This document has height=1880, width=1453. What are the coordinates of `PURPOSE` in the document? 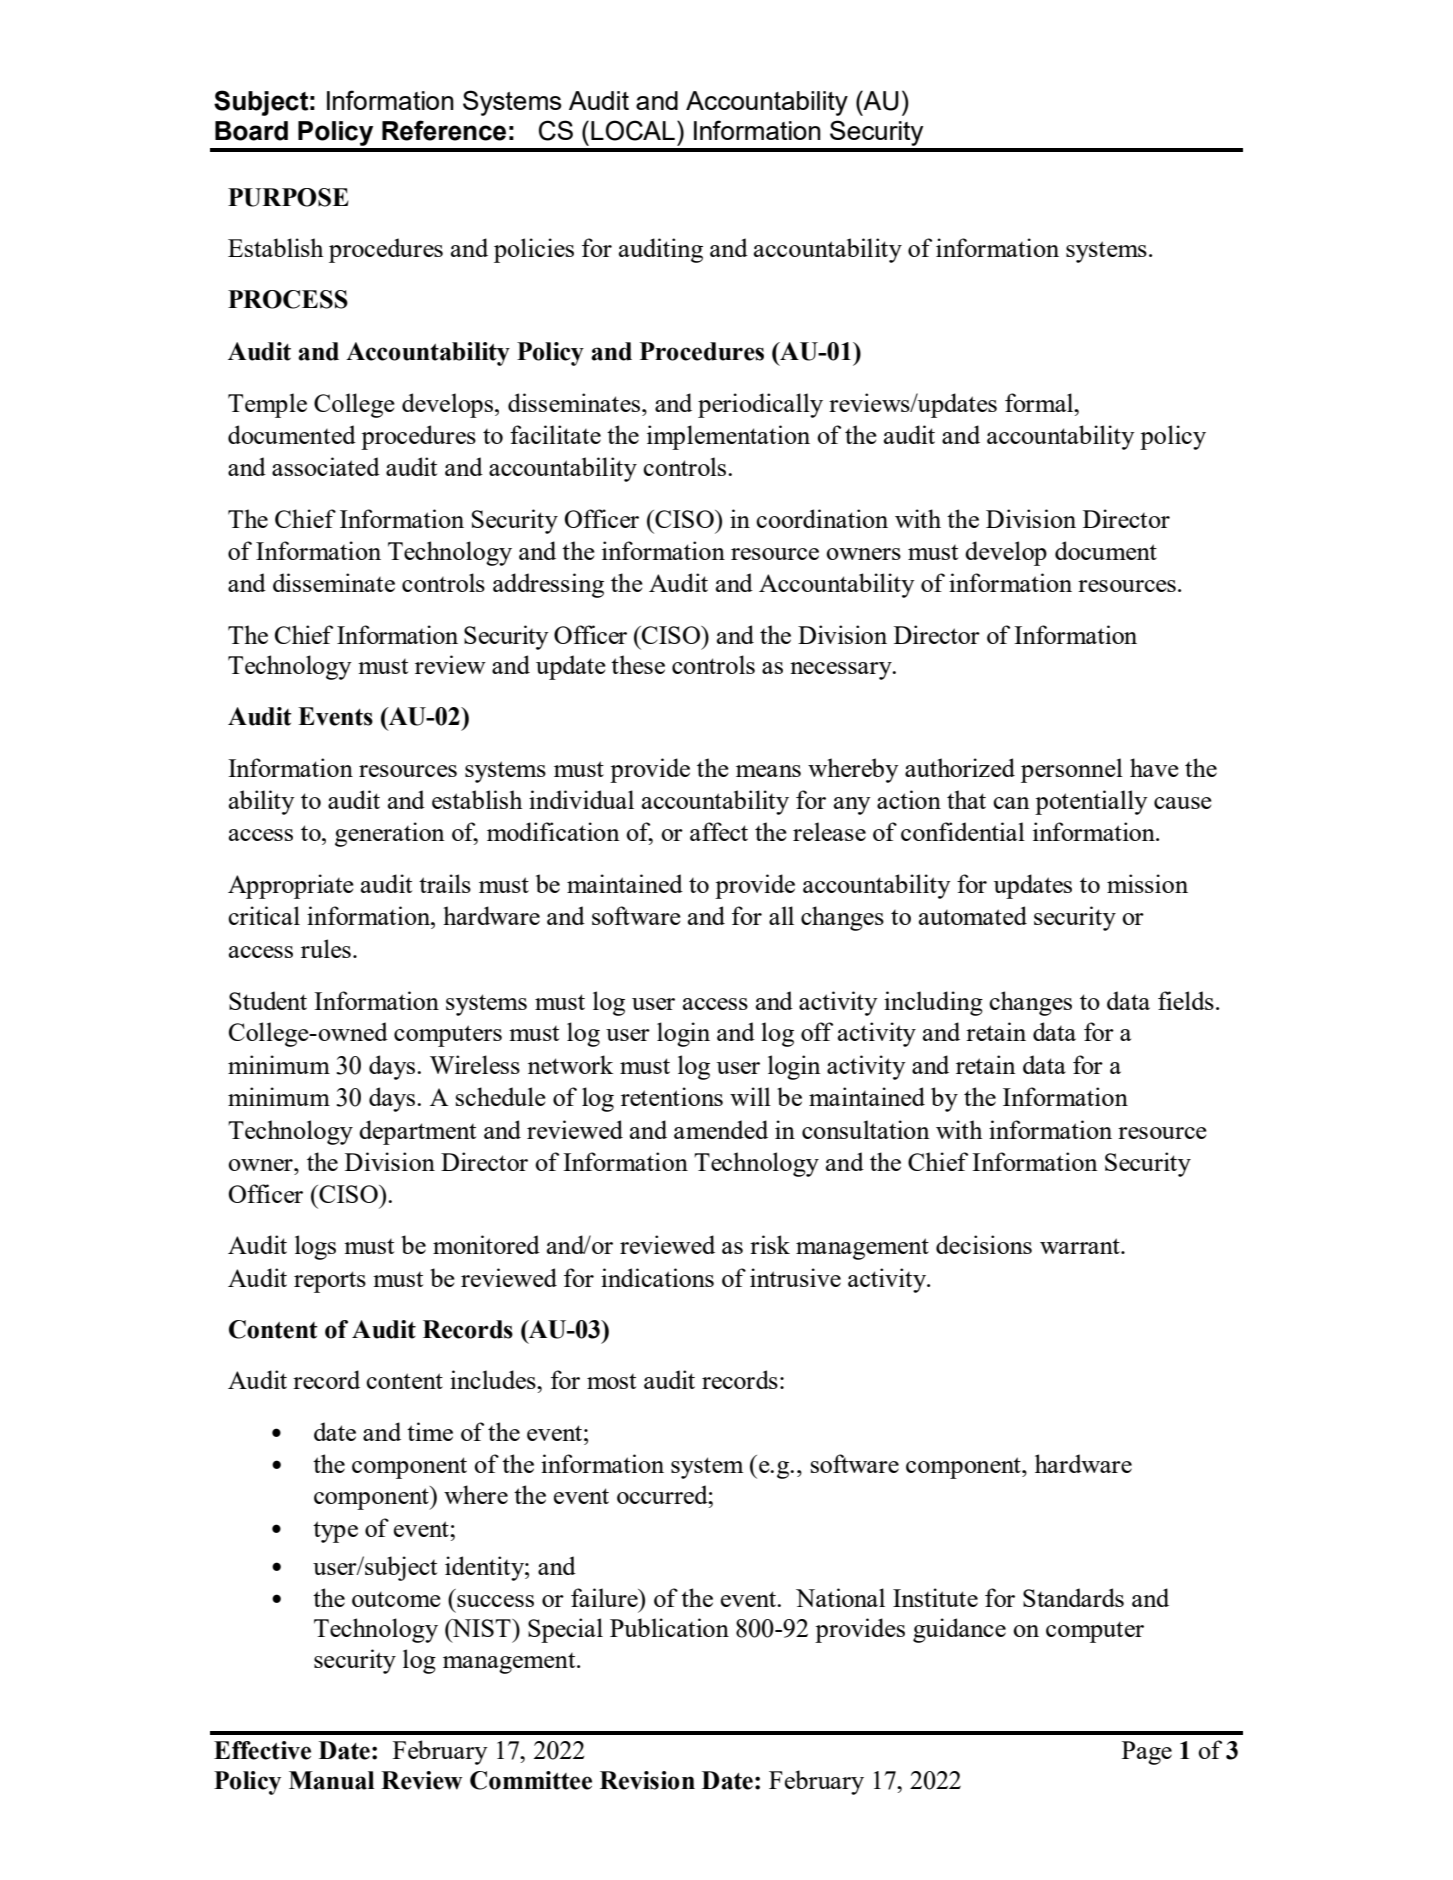 It's located at (288, 197).
